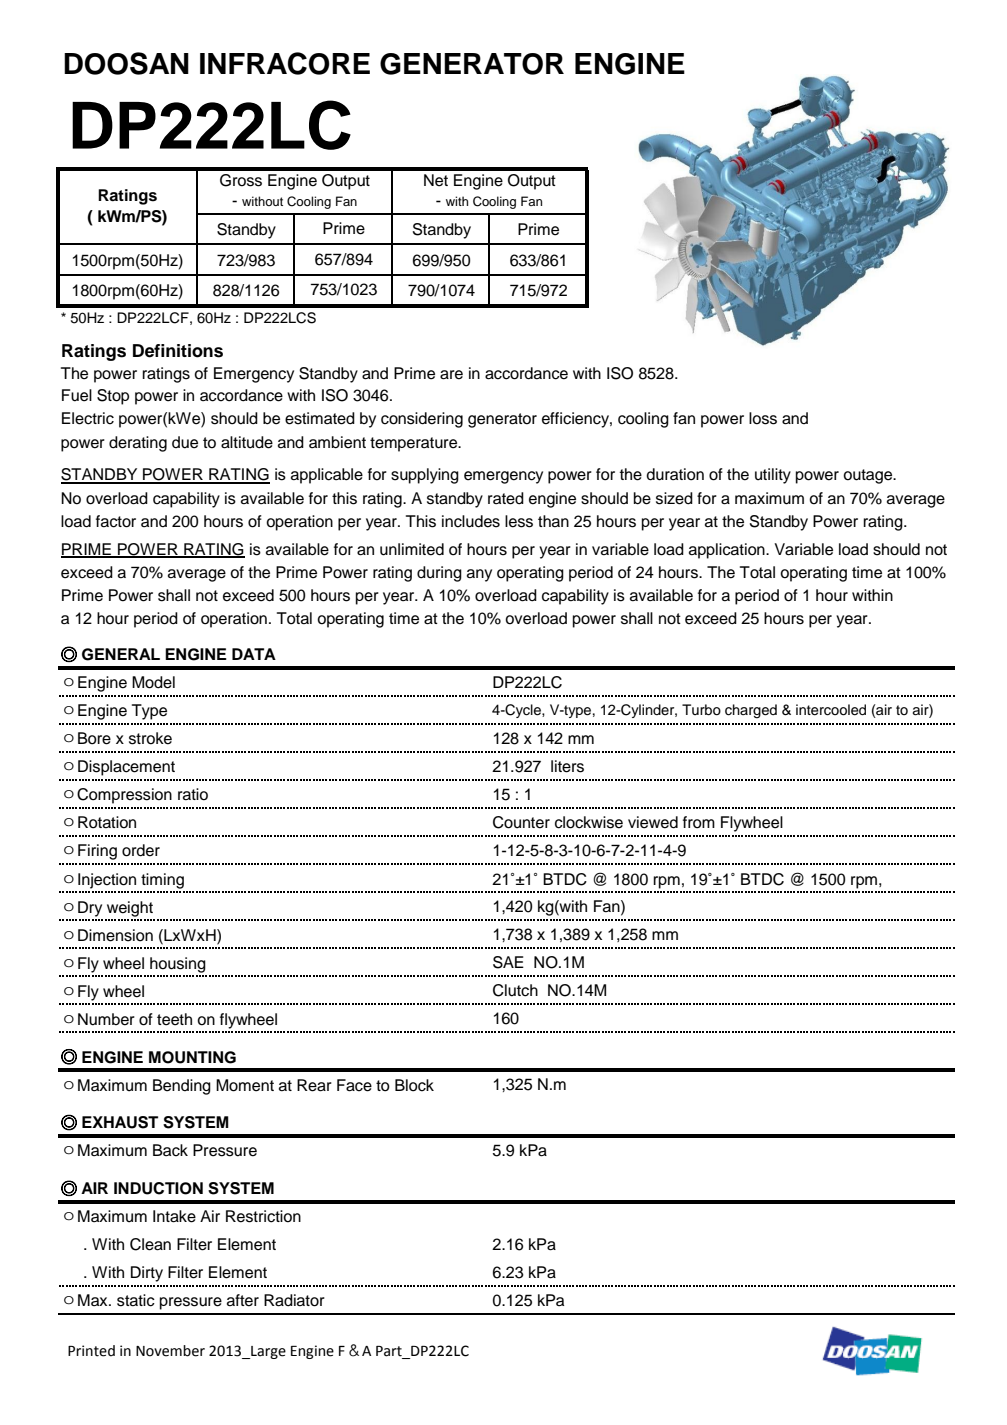 This image has width=1007, height=1425. Describe the element at coordinates (751, 711) in the image. I see `charged` at that location.
